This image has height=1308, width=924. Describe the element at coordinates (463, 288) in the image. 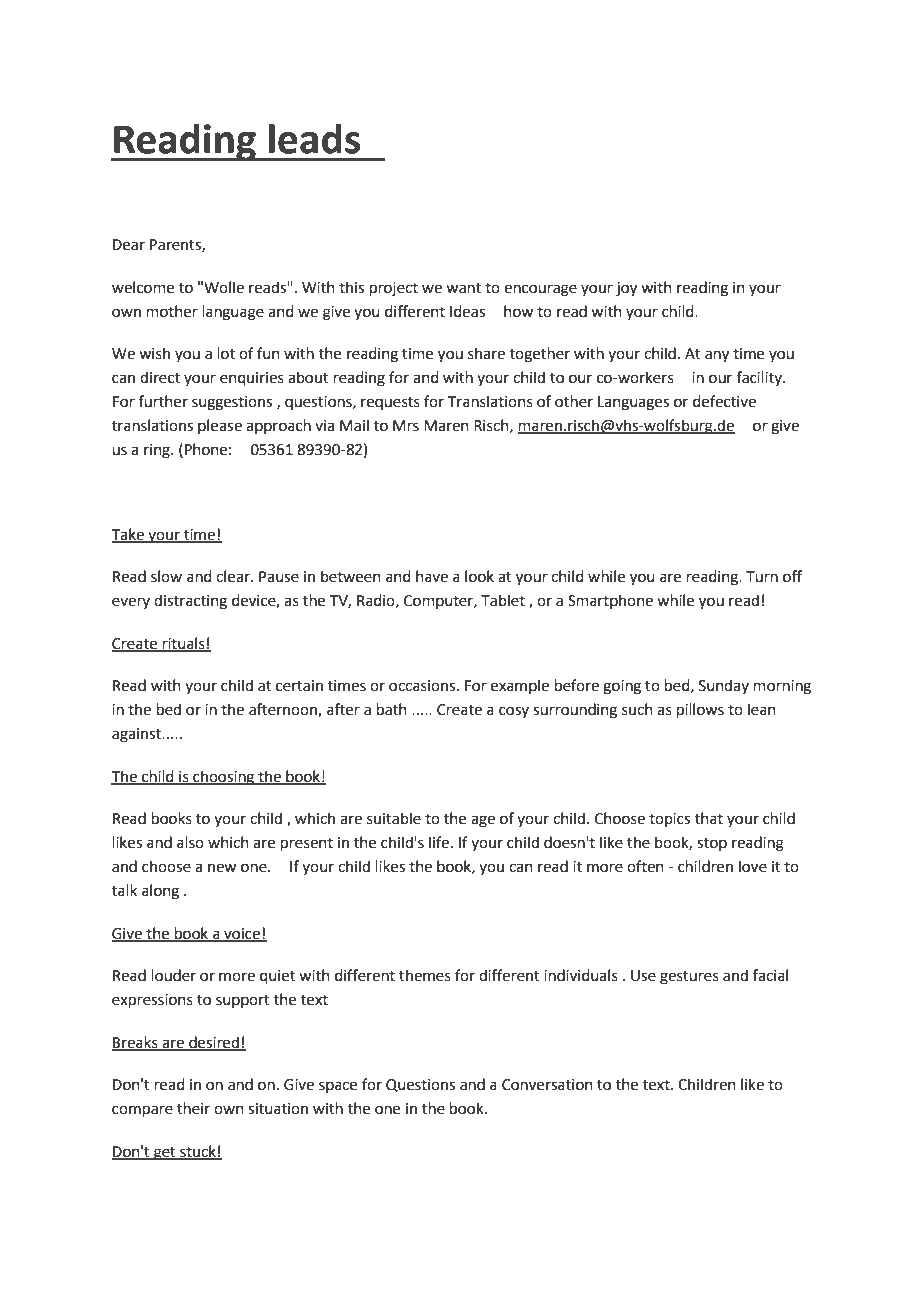

I see `want` at that location.
